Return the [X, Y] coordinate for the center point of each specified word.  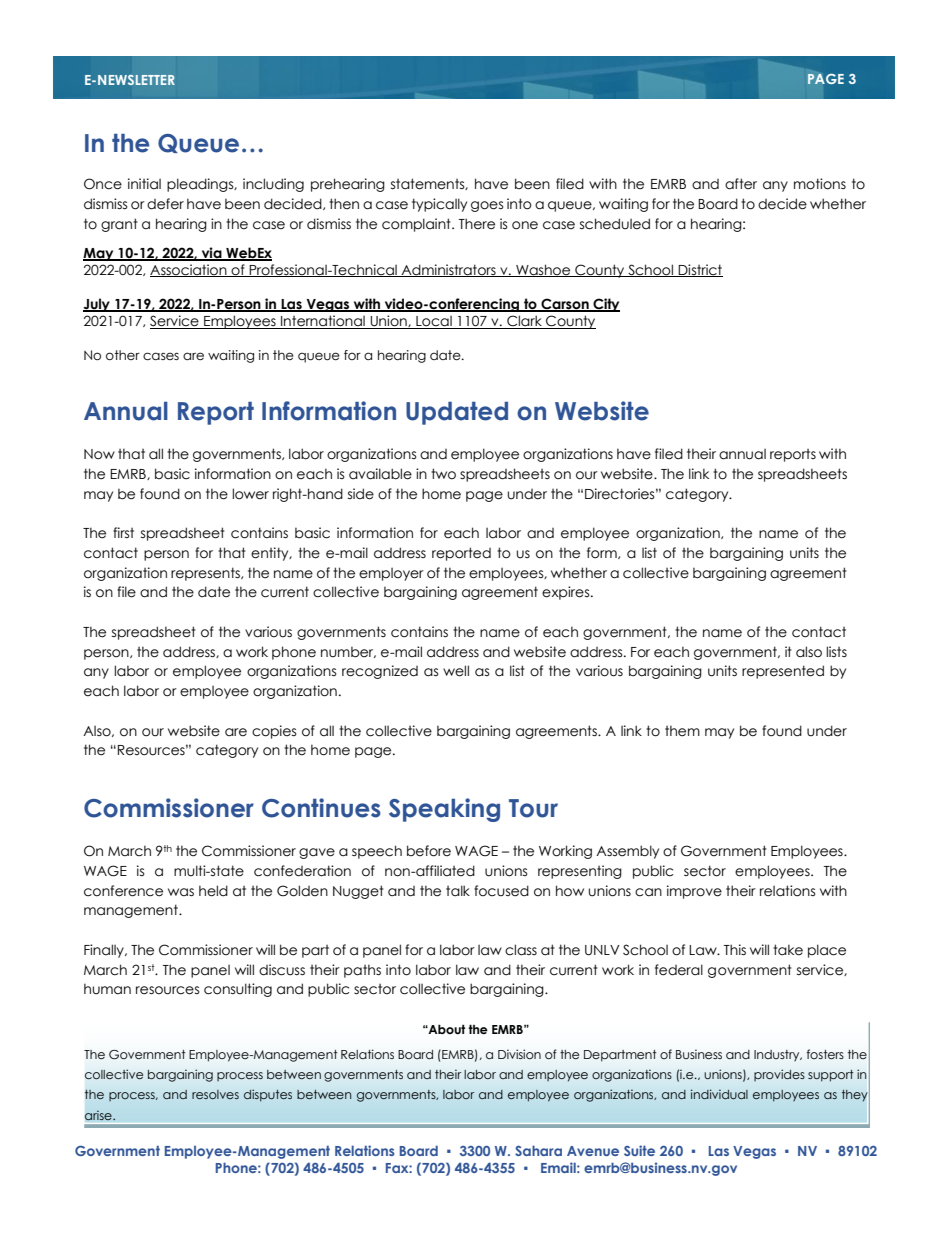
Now [99, 454]
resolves [215, 1094]
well [456, 671]
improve [694, 892]
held [213, 891]
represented [783, 672]
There [477, 224]
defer [165, 204]
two [443, 474]
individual [719, 1094]
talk [458, 891]
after [741, 184]
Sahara [538, 1150]
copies [274, 732]
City [605, 305]
